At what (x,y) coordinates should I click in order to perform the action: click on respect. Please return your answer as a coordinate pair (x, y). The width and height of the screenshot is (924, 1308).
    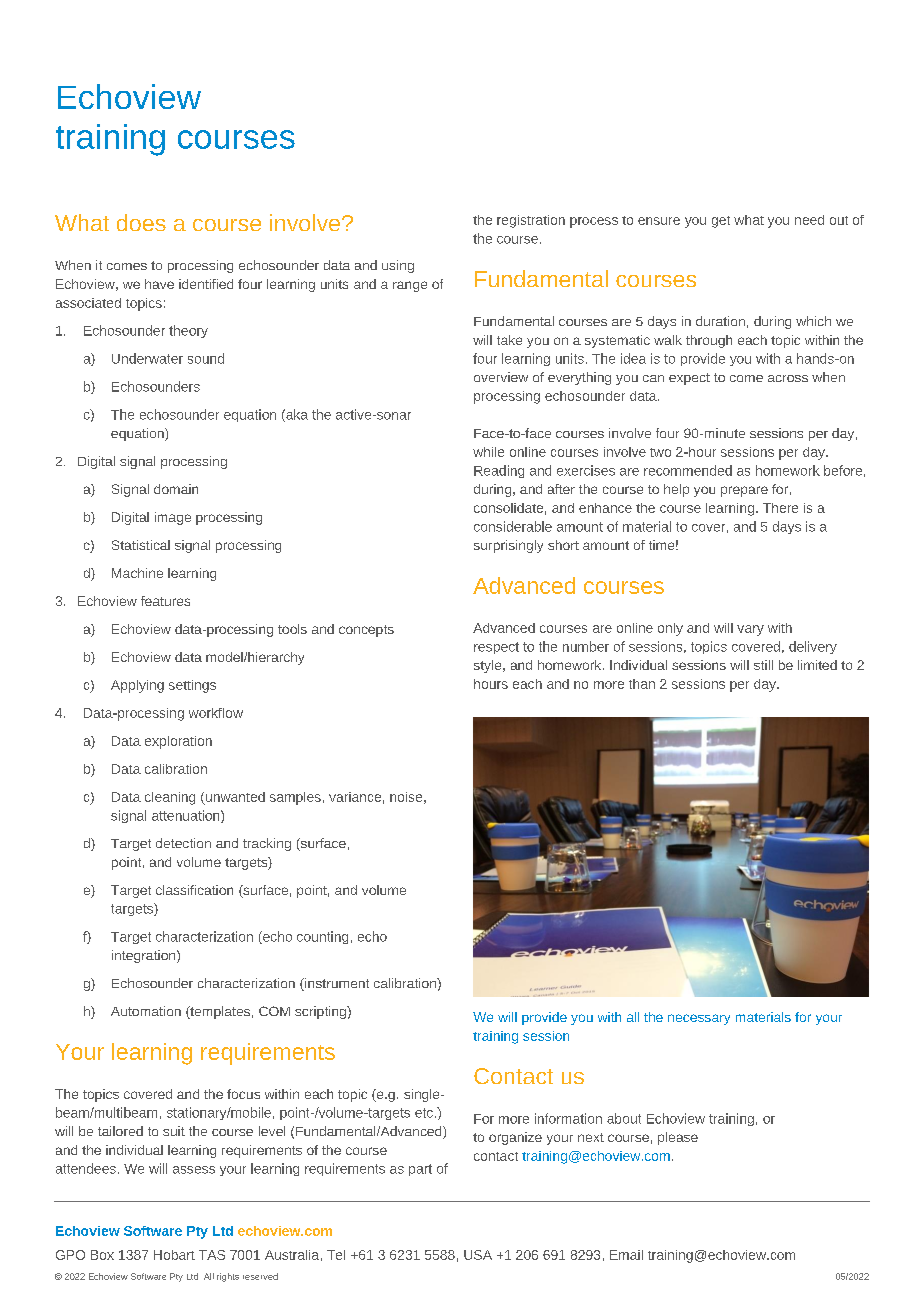
    Looking at the image, I should click on (496, 648).
